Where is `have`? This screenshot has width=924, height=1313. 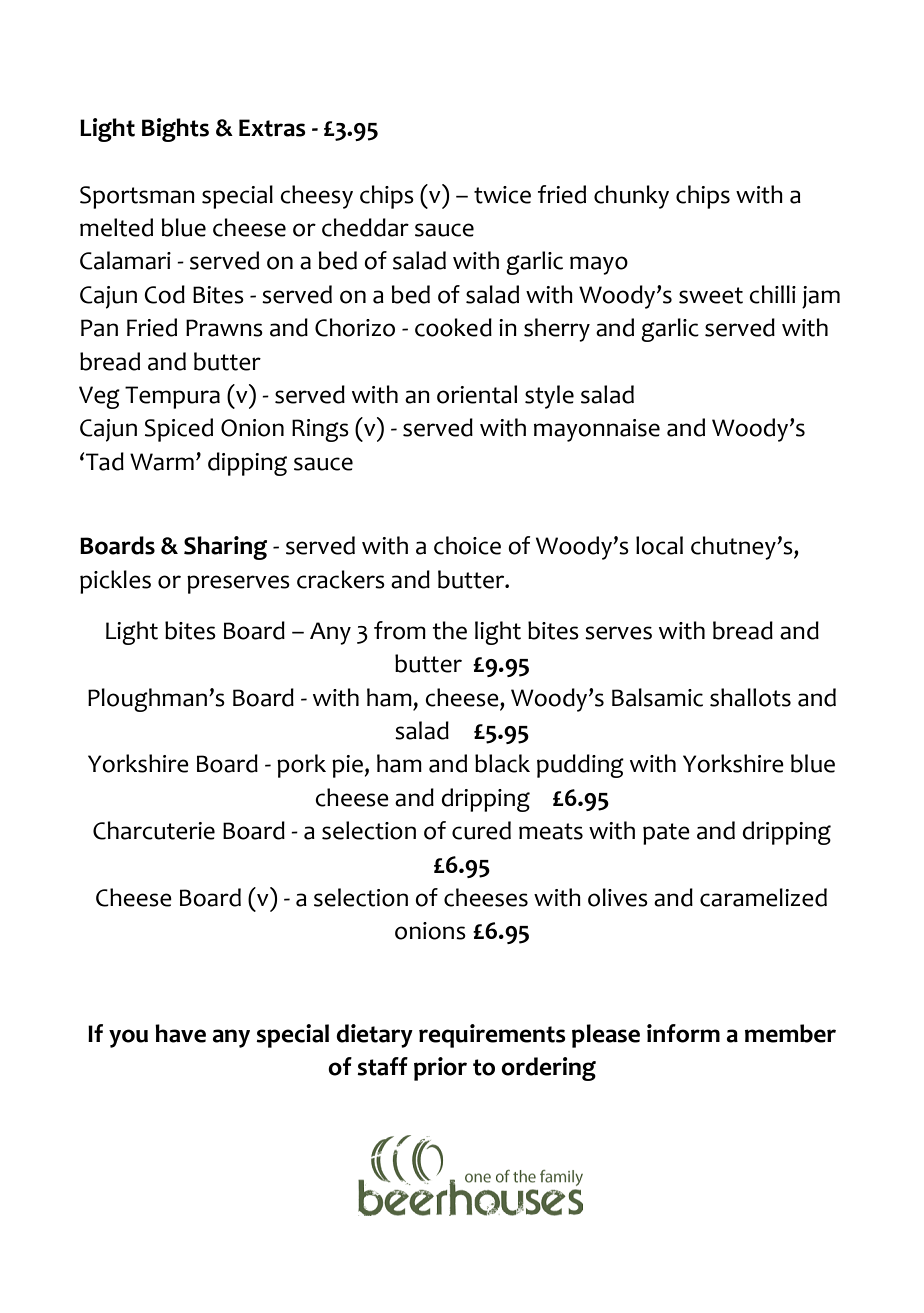 have is located at coordinates (180, 1033).
